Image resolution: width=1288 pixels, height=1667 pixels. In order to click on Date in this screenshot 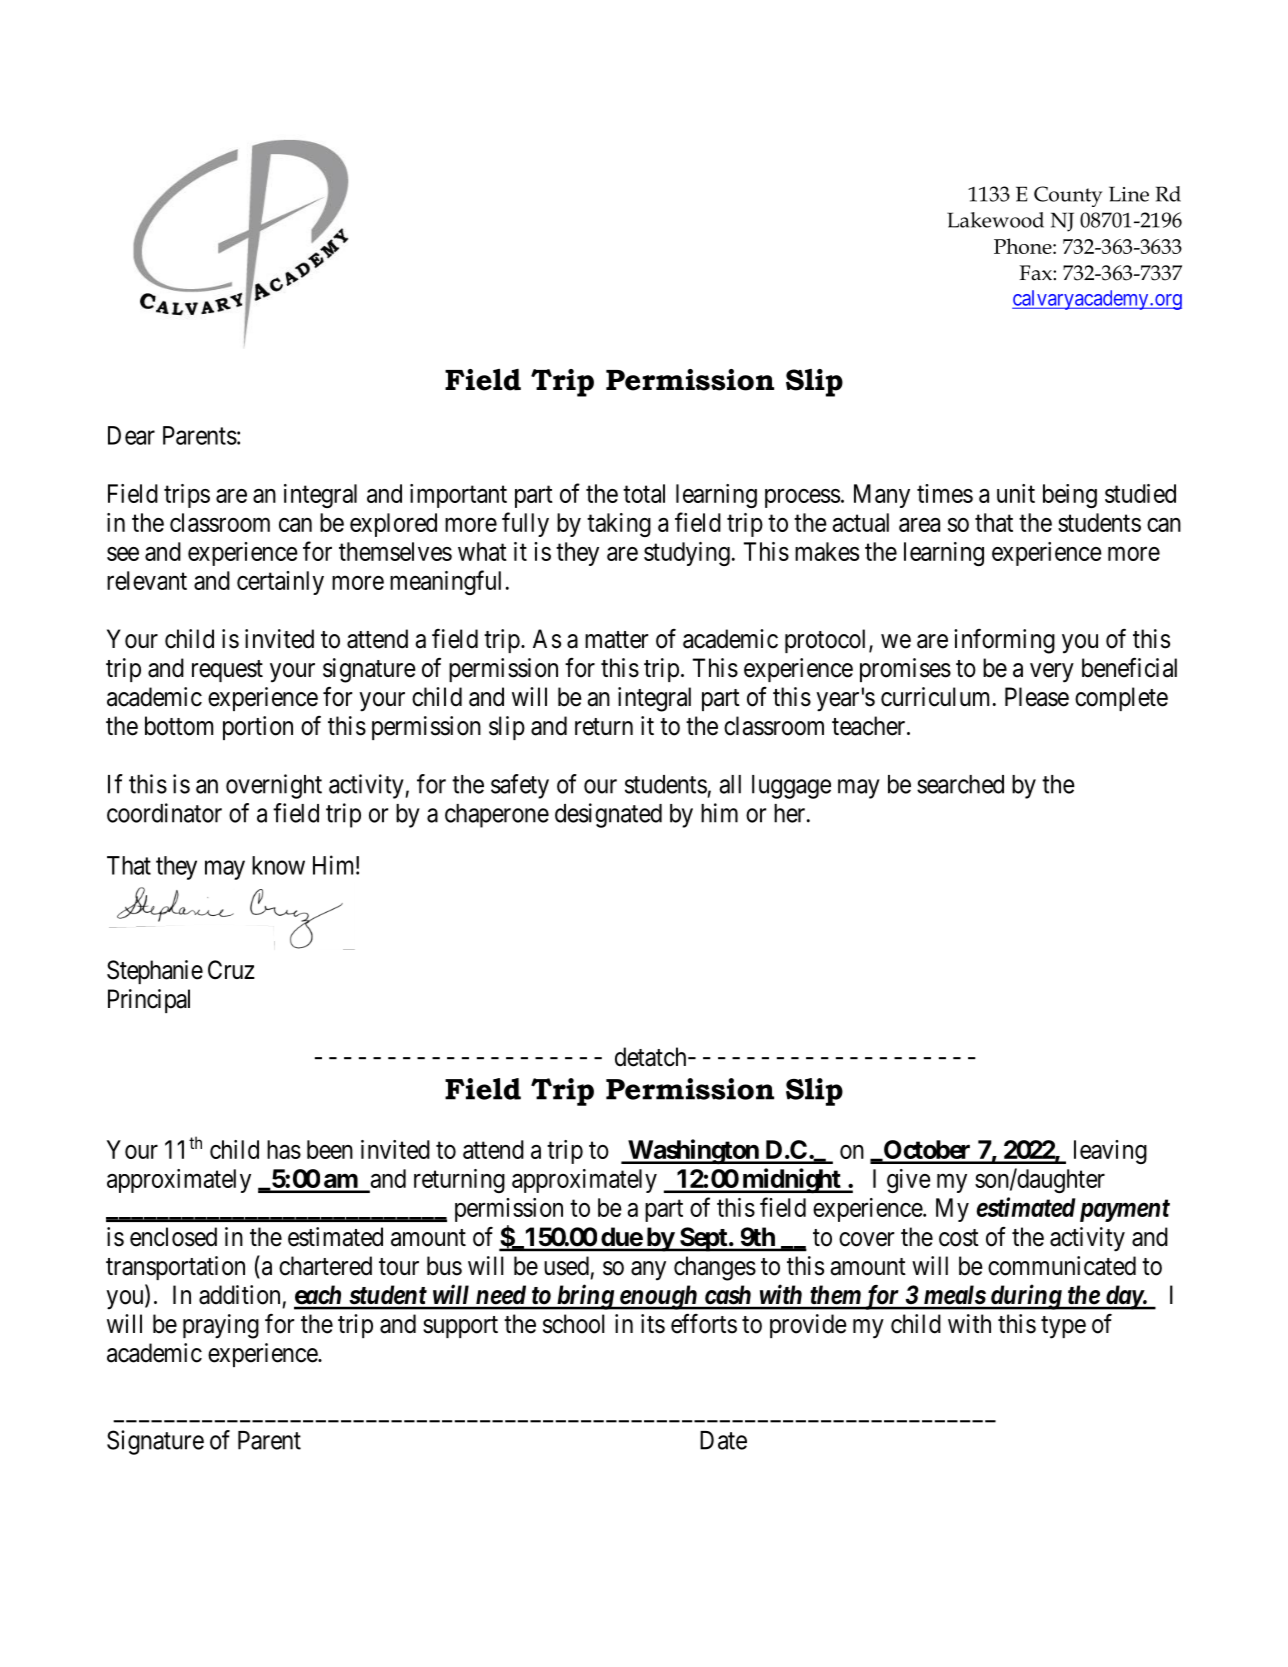, I will do `click(723, 1440)`.
